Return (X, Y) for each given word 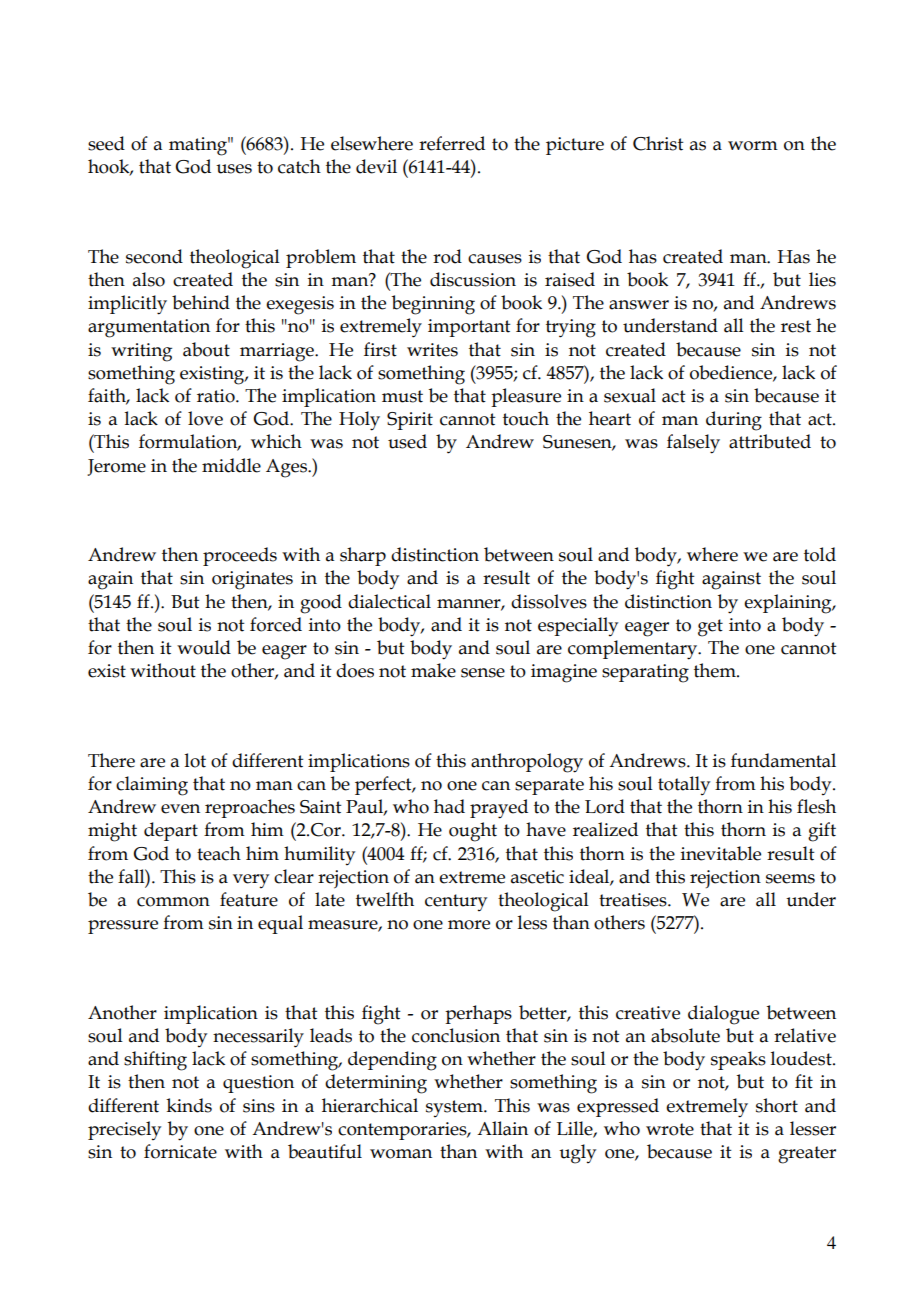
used (407, 441)
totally (684, 785)
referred (452, 143)
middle (231, 465)
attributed (770, 441)
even (180, 809)
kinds (189, 1105)
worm (753, 146)
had (449, 806)
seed (106, 143)
